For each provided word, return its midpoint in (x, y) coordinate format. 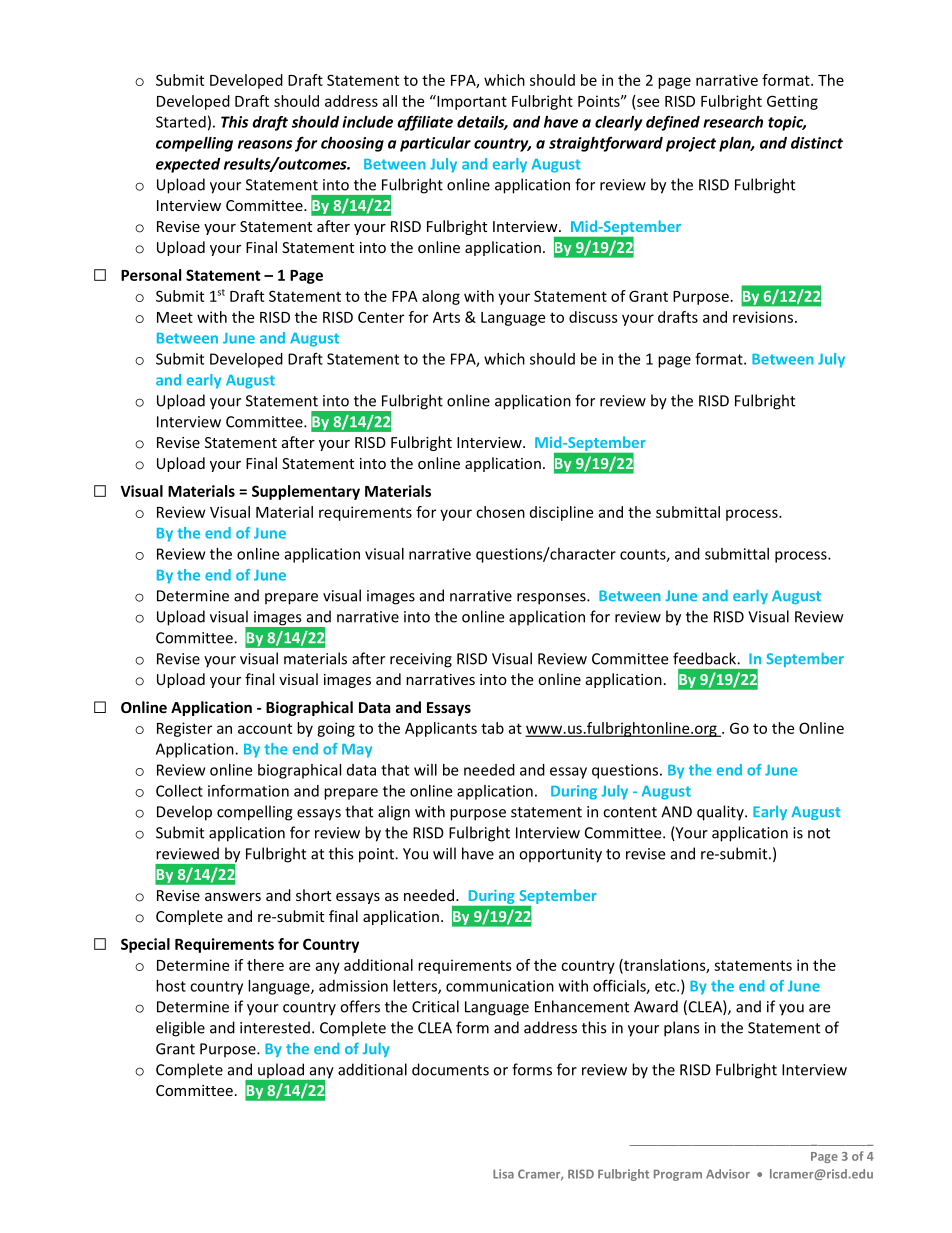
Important (471, 102)
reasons (265, 144)
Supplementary (306, 492)
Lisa (503, 1174)
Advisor (728, 1174)
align (394, 813)
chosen (500, 512)
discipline (561, 513)
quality (721, 813)
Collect (179, 791)
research (733, 122)
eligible (180, 1029)
